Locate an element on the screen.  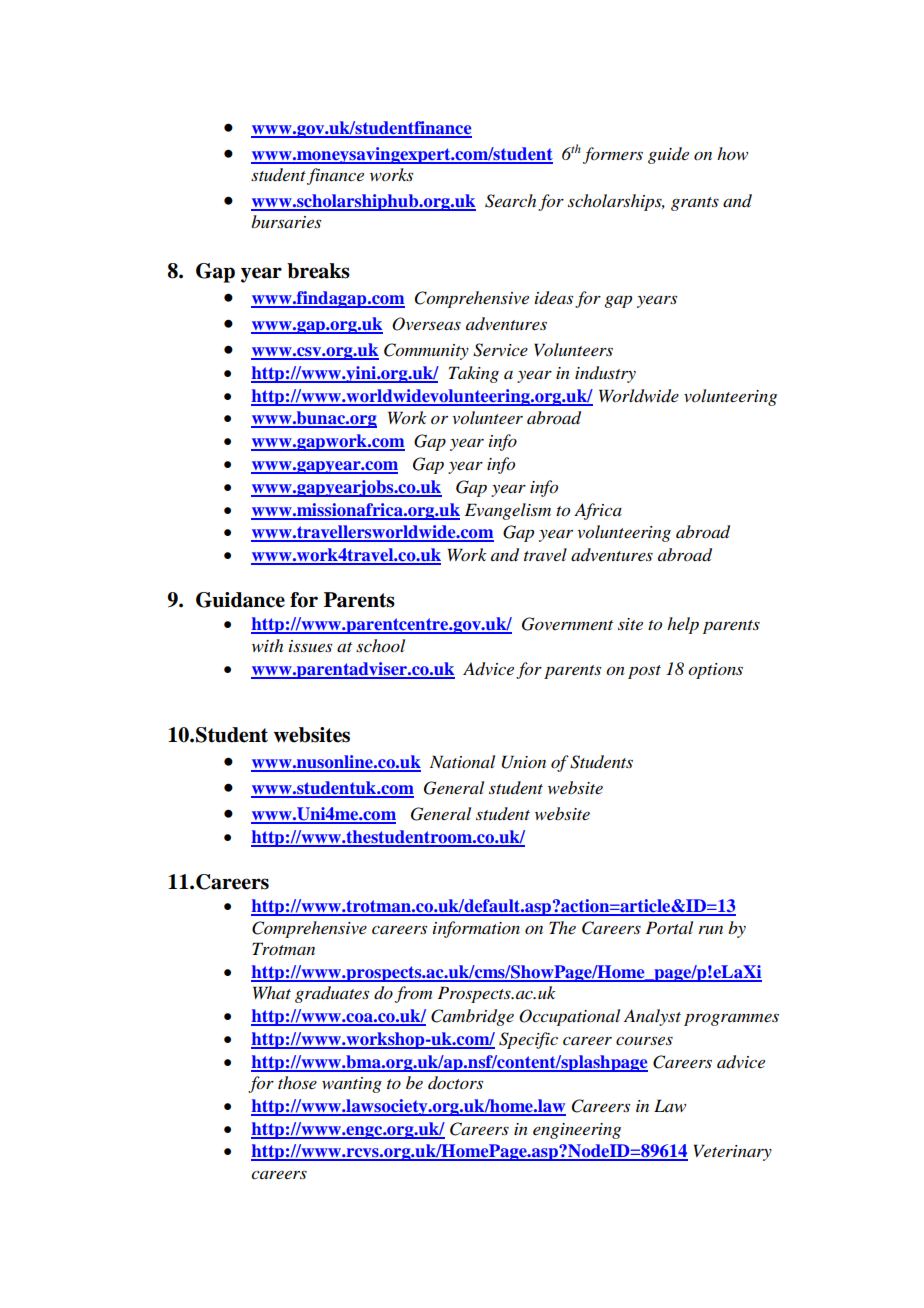
help is located at coordinates (683, 625).
